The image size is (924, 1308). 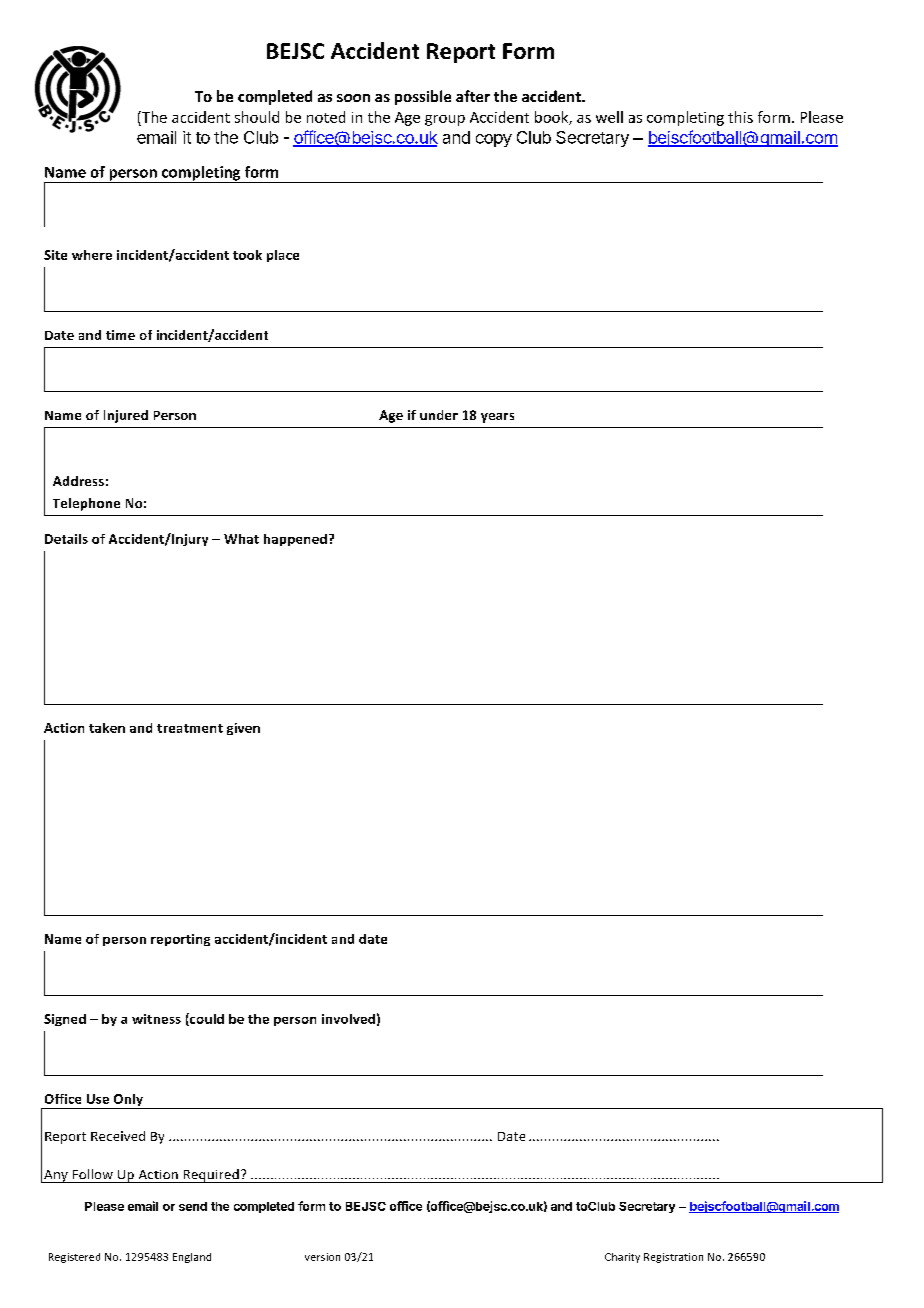 I want to click on years, so click(x=497, y=418).
